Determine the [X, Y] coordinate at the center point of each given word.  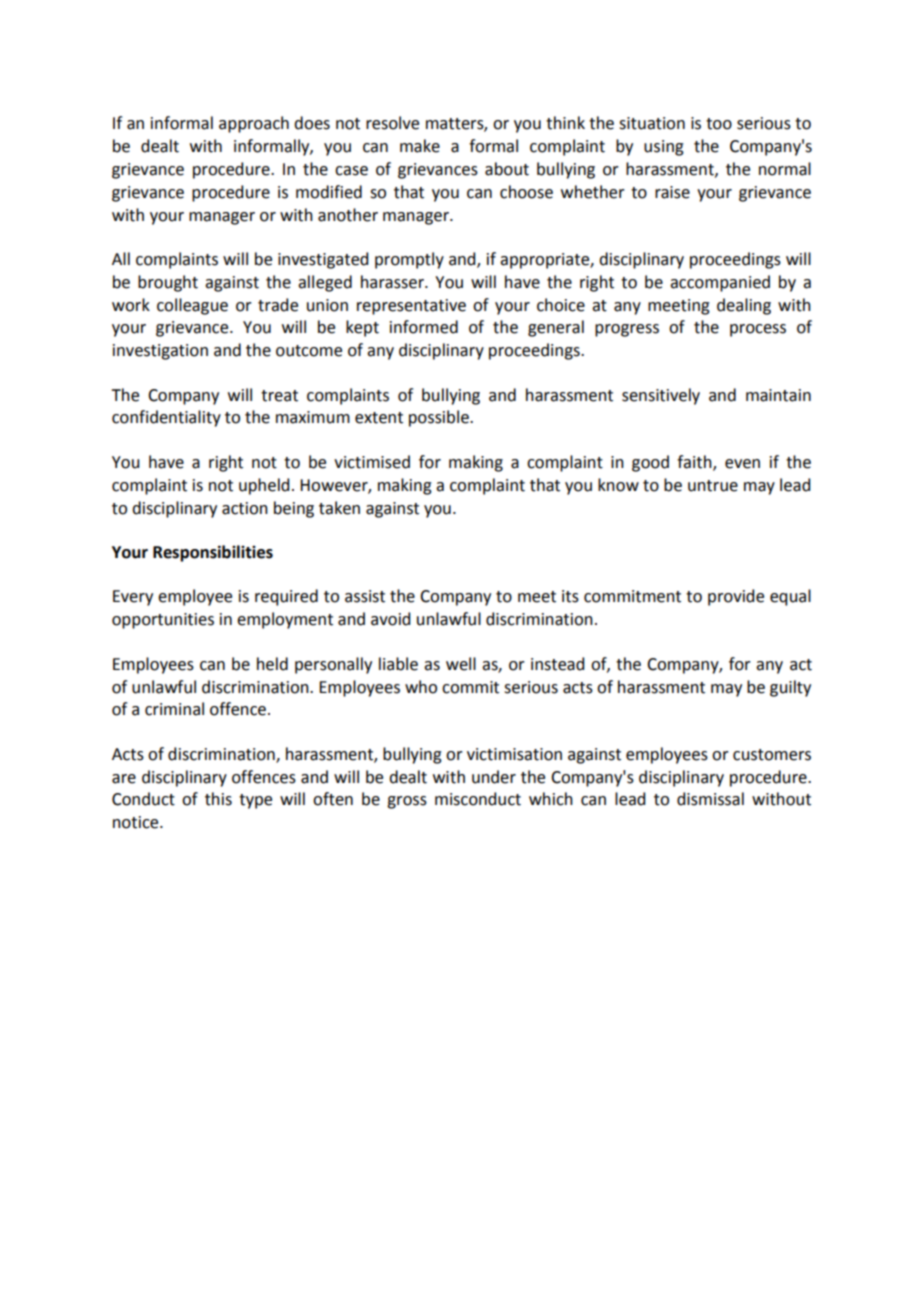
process [758, 330]
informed [424, 327]
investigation [160, 352]
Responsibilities [213, 553]
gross [407, 802]
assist [365, 596]
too [719, 124]
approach [254, 124]
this [218, 799]
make [420, 146]
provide [736, 597]
